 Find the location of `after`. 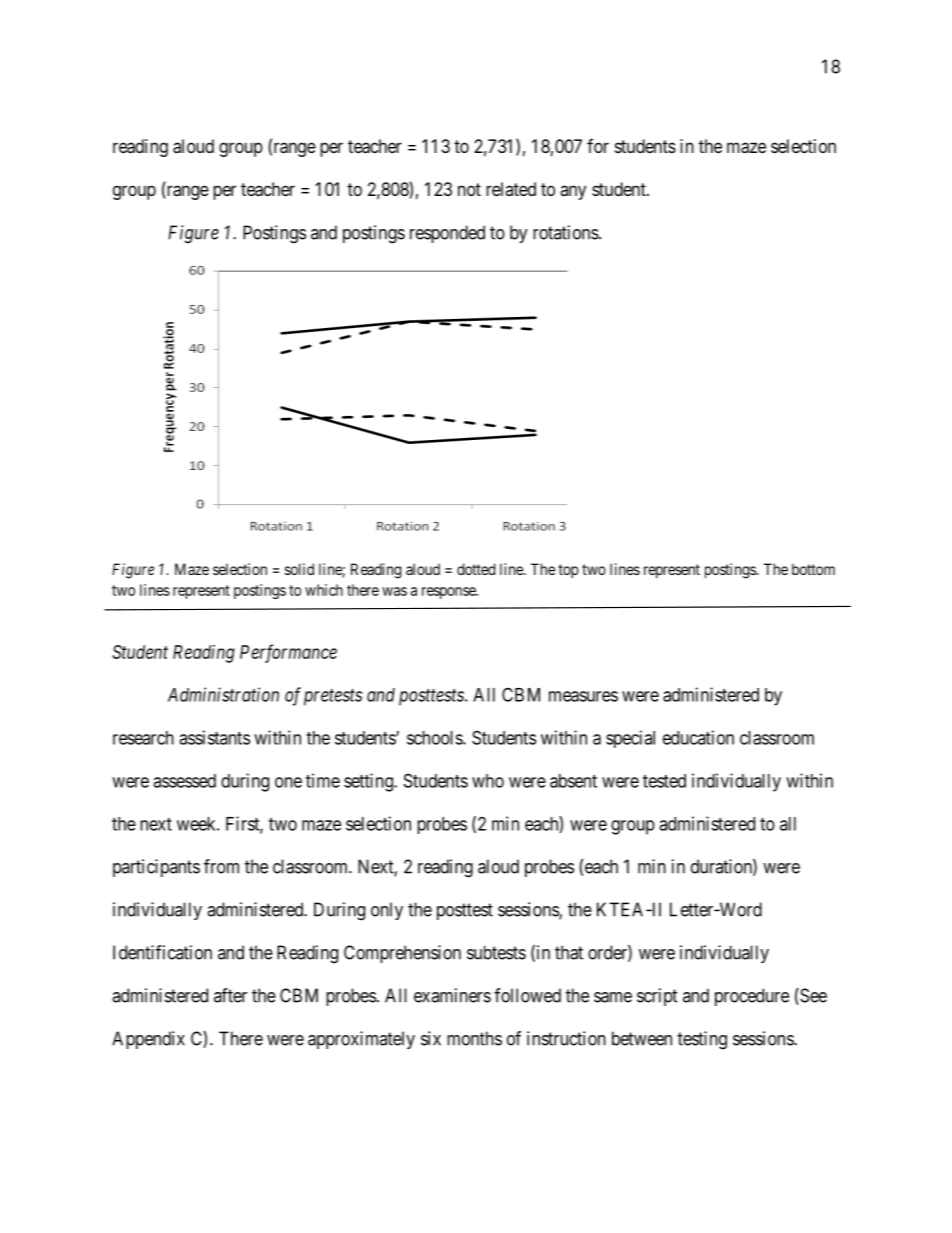

after is located at coordinates (230, 995).
